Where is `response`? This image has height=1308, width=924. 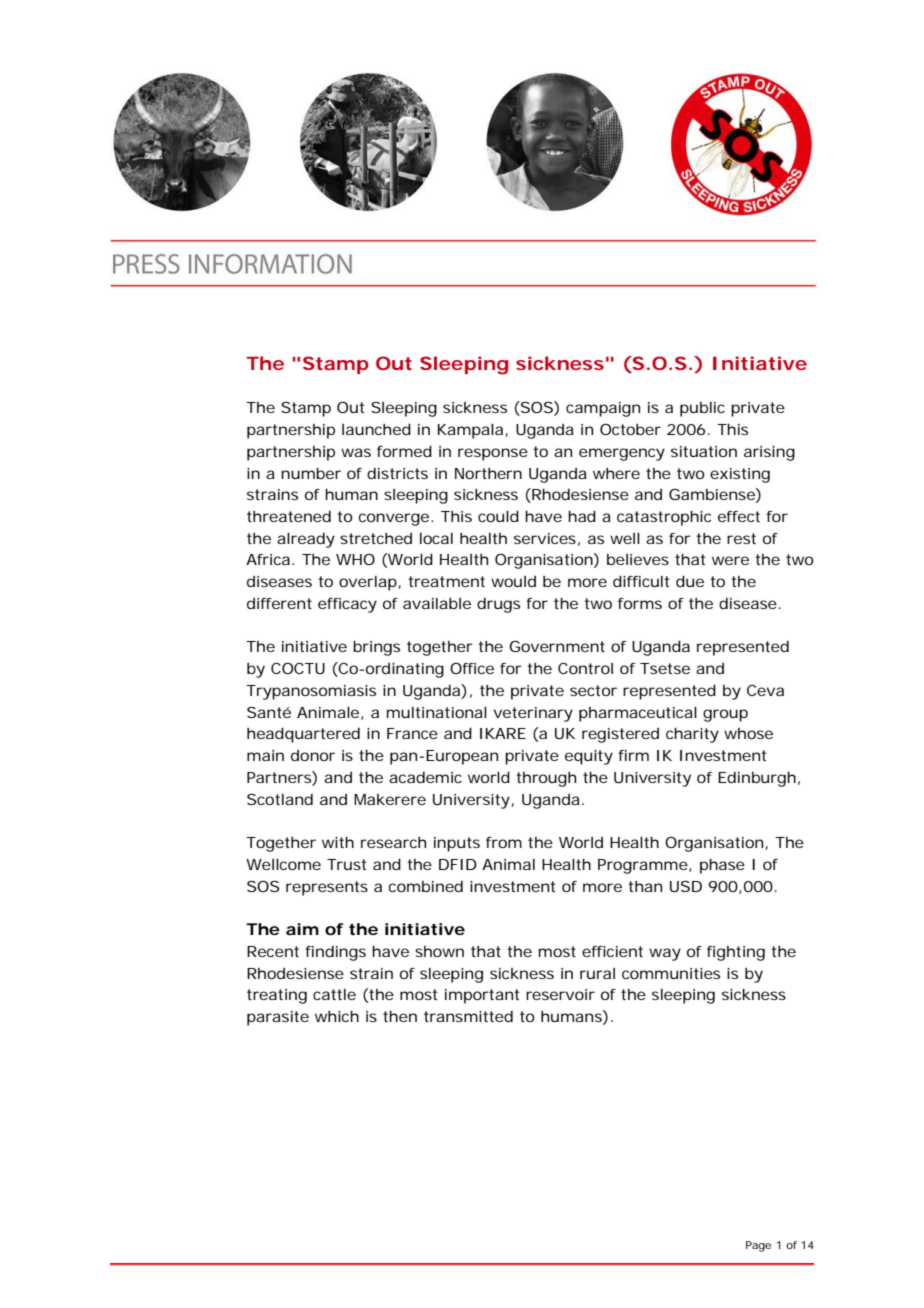
response is located at coordinates (493, 454).
